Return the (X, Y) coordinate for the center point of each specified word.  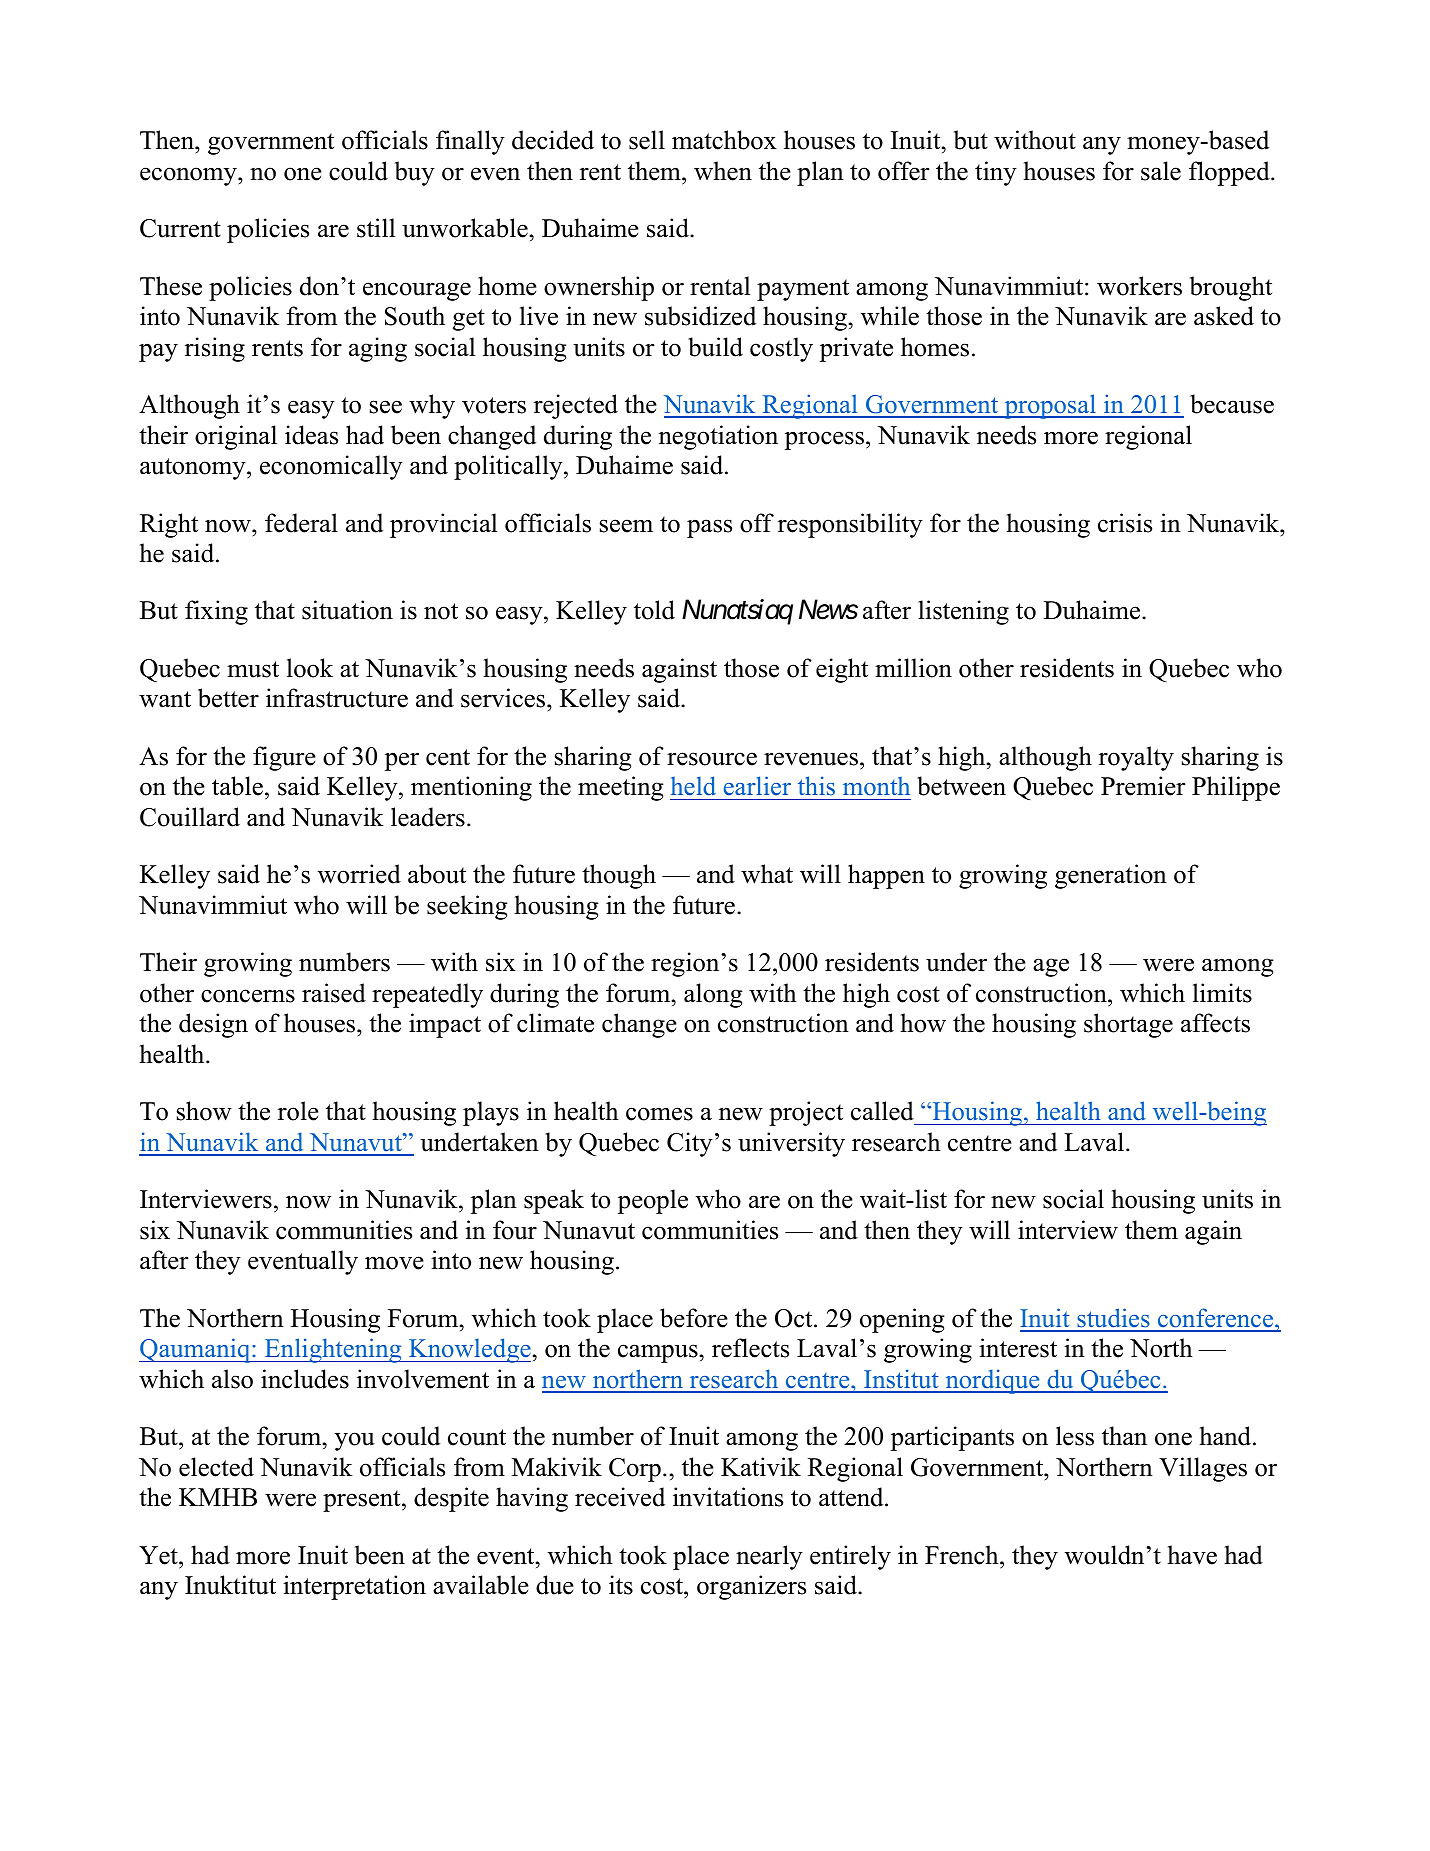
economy (189, 176)
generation (1111, 876)
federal (301, 523)
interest (1018, 1348)
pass (709, 528)
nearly (769, 1557)
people (653, 1201)
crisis (1125, 523)
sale (1161, 171)
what (767, 874)
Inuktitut (230, 1585)
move (394, 1263)
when (723, 171)
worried (359, 874)
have (1192, 1555)
